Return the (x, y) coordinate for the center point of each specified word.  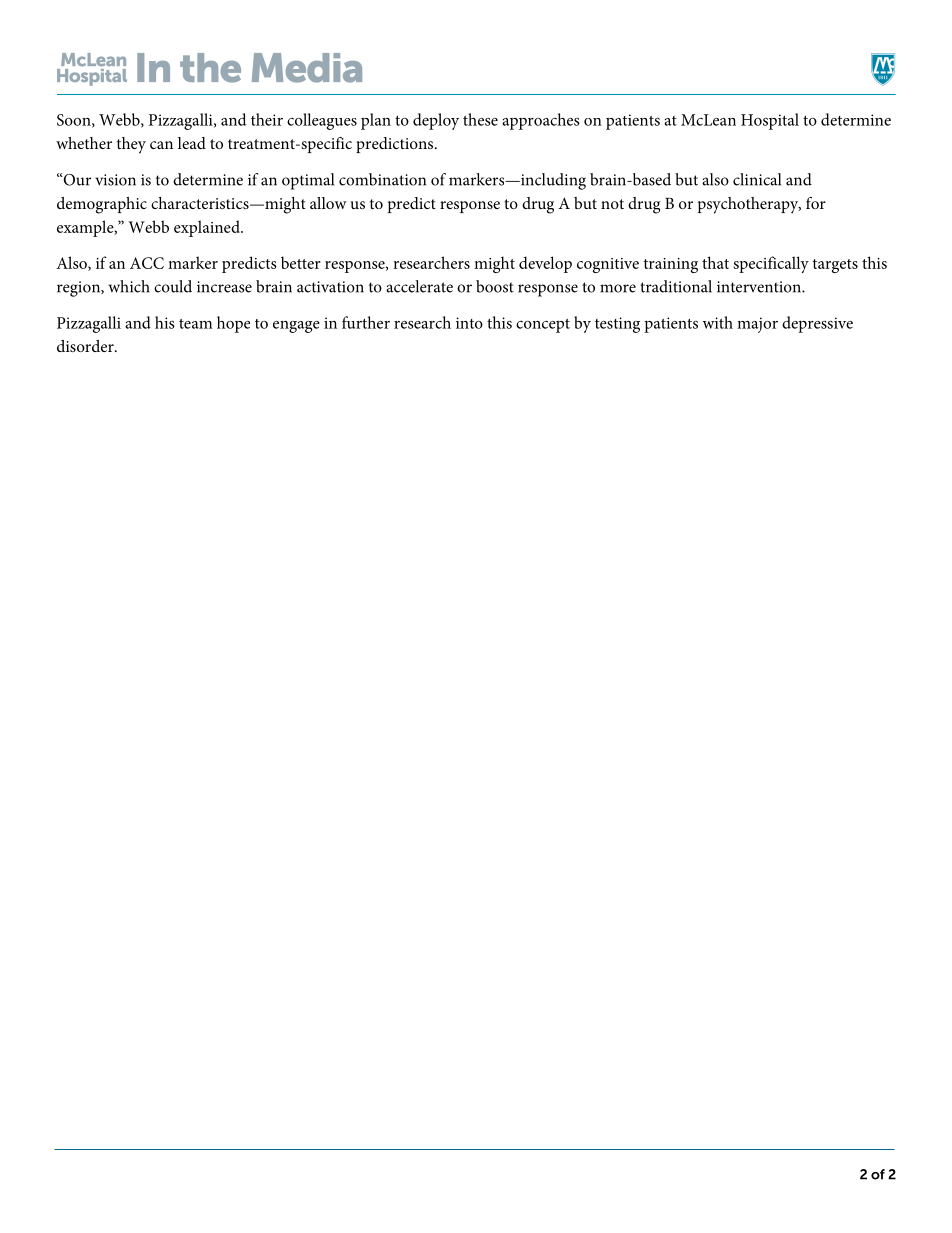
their (267, 119)
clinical (757, 179)
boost (495, 286)
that (715, 262)
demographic (102, 205)
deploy (436, 121)
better (301, 262)
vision (115, 180)
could (173, 286)
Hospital (770, 121)
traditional (676, 286)
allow (328, 203)
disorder (86, 346)
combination (382, 179)
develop (545, 264)
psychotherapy (749, 205)
